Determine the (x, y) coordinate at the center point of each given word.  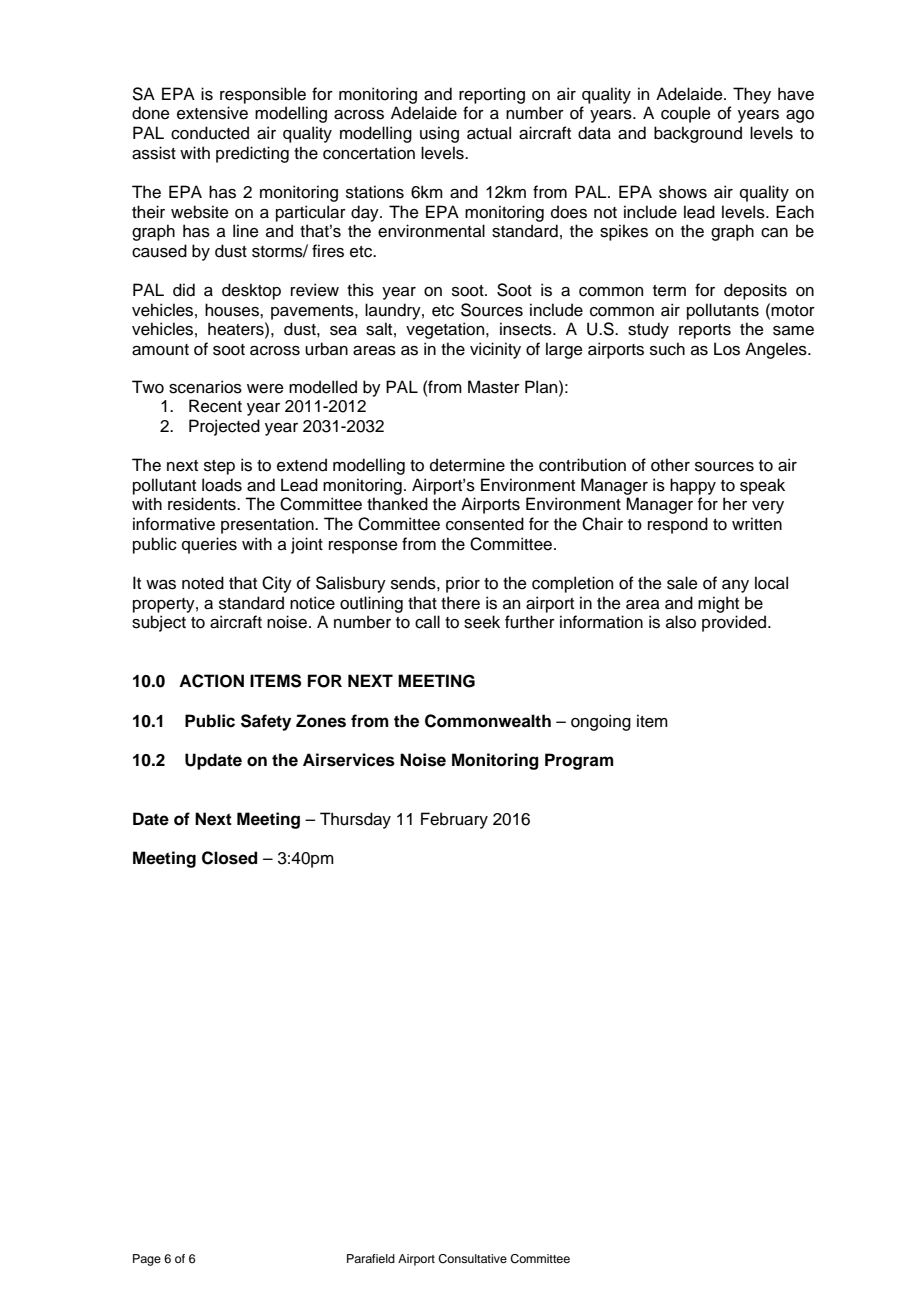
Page (147, 1260)
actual (489, 133)
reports (705, 331)
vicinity (495, 350)
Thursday (355, 820)
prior (463, 584)
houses (233, 310)
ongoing (601, 722)
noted (203, 583)
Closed (229, 858)
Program (579, 761)
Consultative (472, 1259)
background (698, 134)
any (735, 586)
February (454, 820)
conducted (210, 133)
